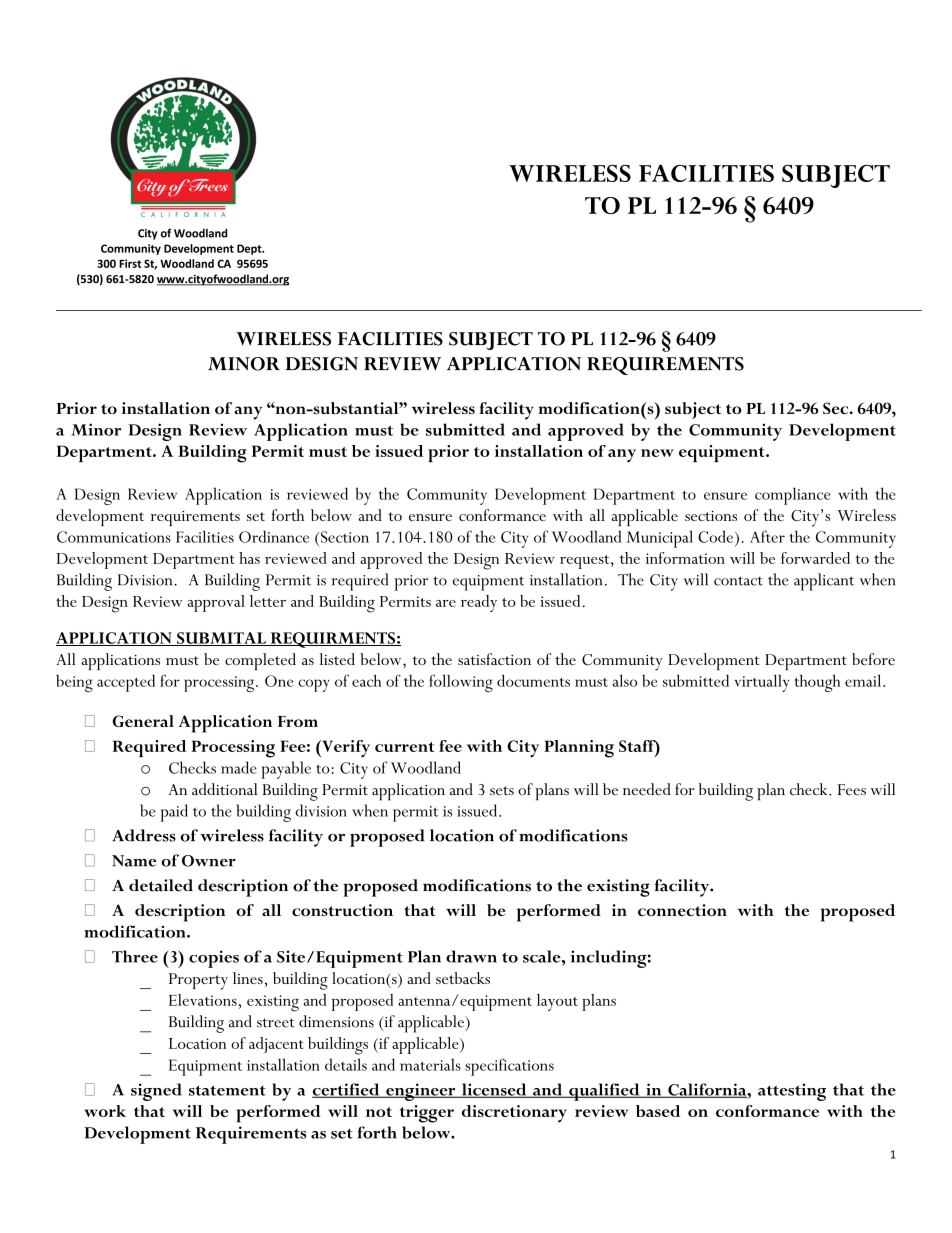 The height and width of the image is (1233, 952). What do you see at coordinates (114, 537) in the image?
I see `Communications` at bounding box center [114, 537].
